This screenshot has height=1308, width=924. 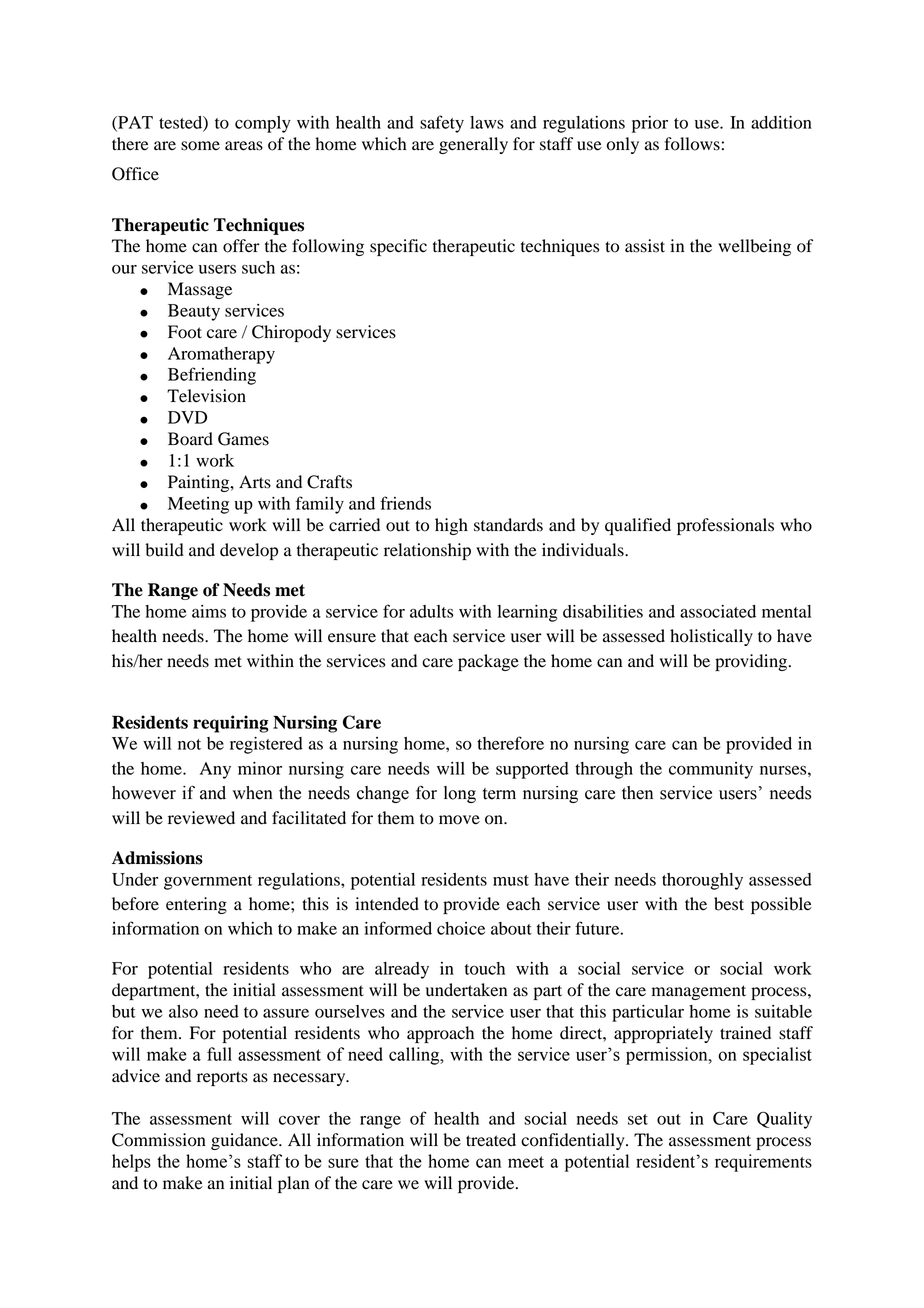 I want to click on move, so click(x=459, y=820).
